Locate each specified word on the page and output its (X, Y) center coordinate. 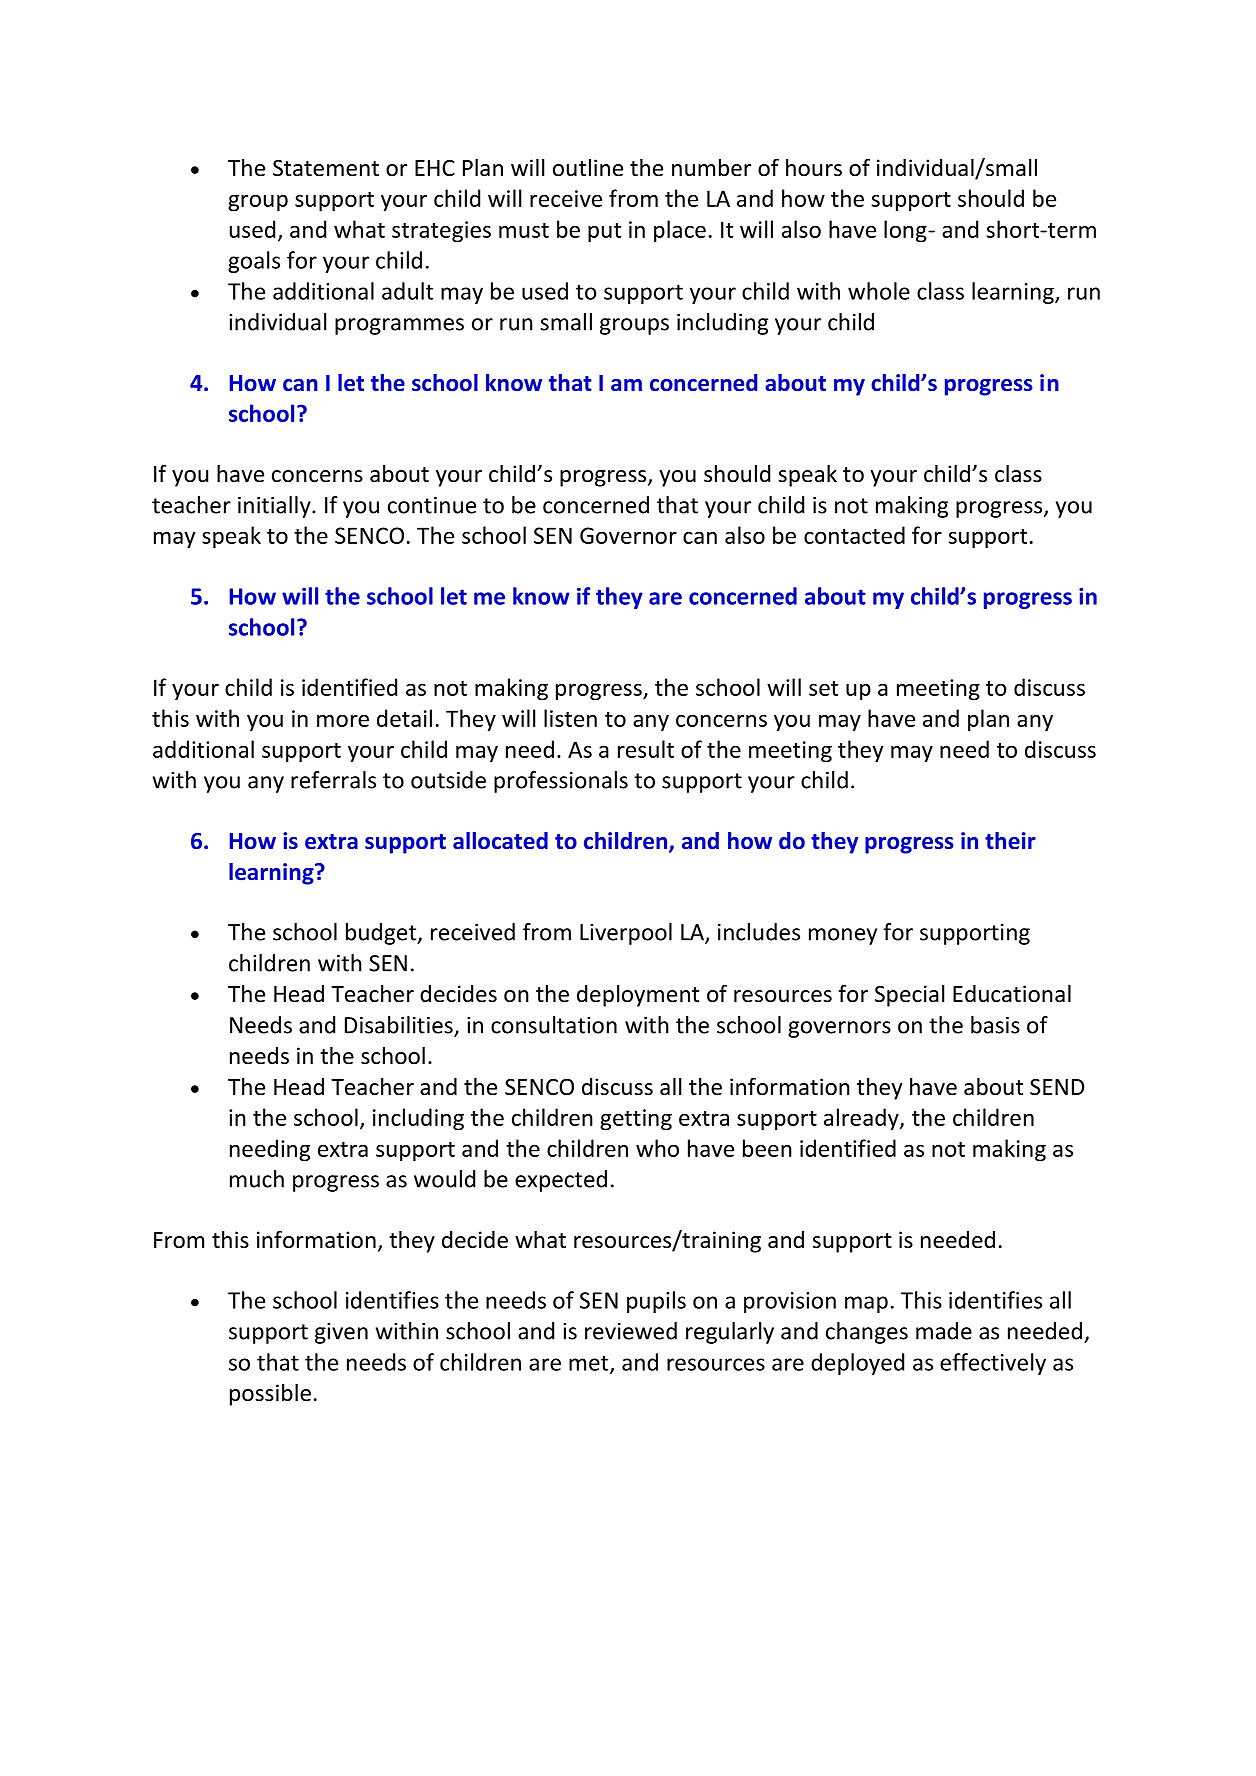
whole (879, 291)
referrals (333, 780)
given (341, 1333)
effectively (993, 1364)
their (1010, 841)
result (646, 749)
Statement (326, 168)
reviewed (631, 1331)
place (680, 231)
